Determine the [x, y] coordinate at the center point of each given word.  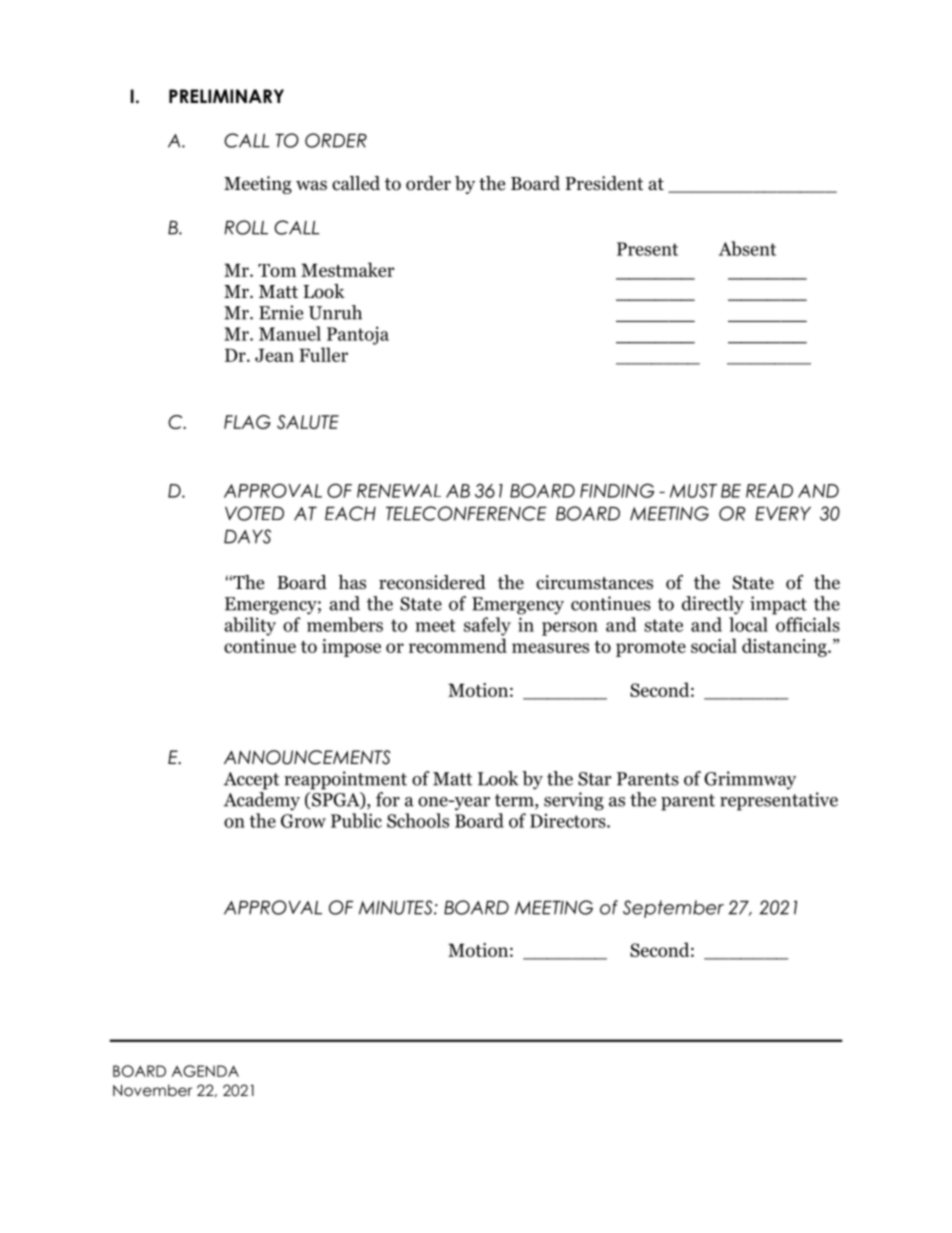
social [714, 645]
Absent [747, 248]
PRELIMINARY [226, 96]
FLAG [247, 422]
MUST [693, 490]
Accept [251, 781]
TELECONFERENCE [466, 513]
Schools [418, 820]
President [604, 183]
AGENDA [205, 1071]
